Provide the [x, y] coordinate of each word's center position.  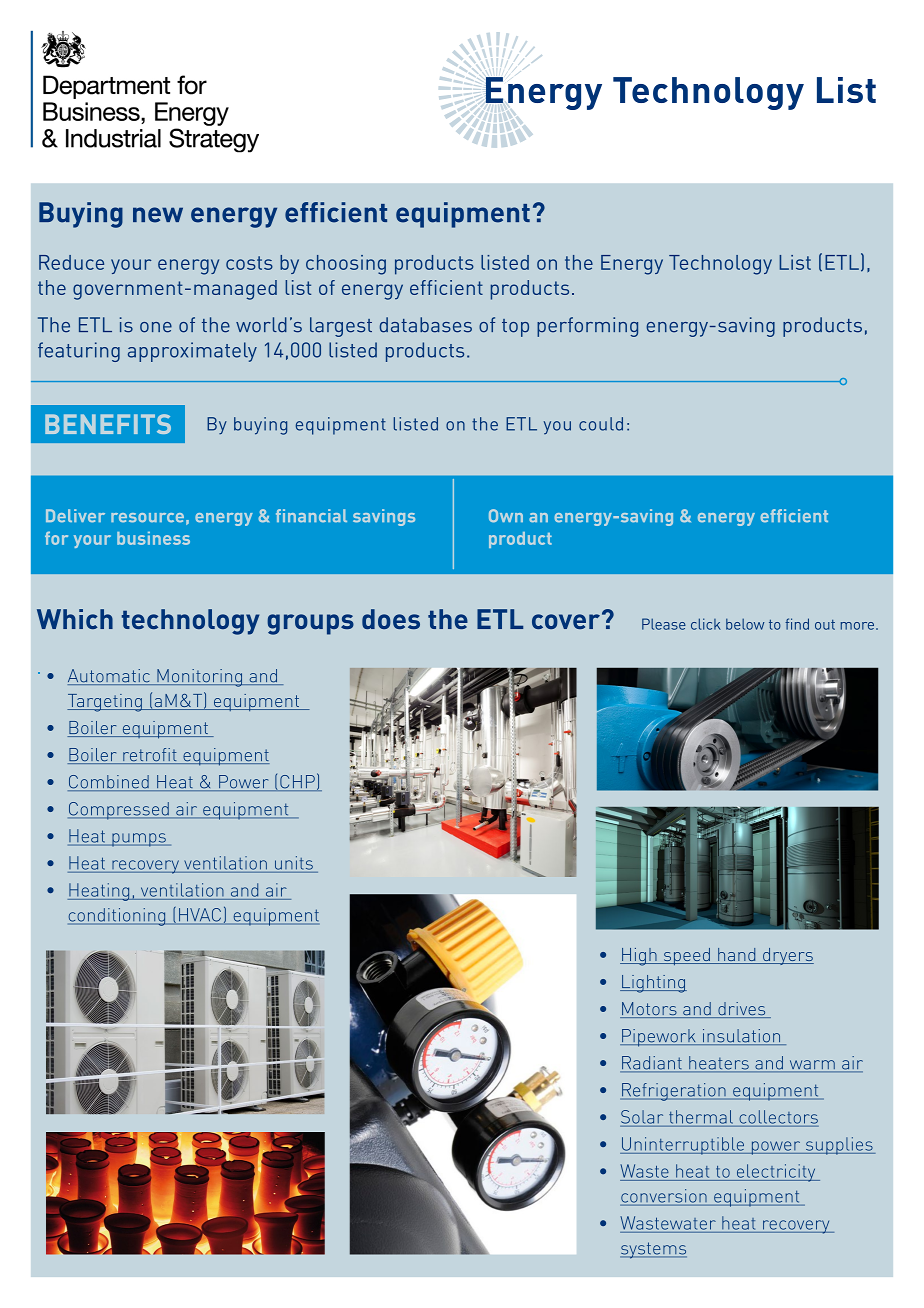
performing [587, 327]
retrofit [150, 756]
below [745, 624]
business [153, 538]
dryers [787, 956]
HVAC [200, 916]
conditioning [118, 917]
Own [506, 516]
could [601, 424]
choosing [346, 265]
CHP [297, 783]
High [639, 957]
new [158, 215]
